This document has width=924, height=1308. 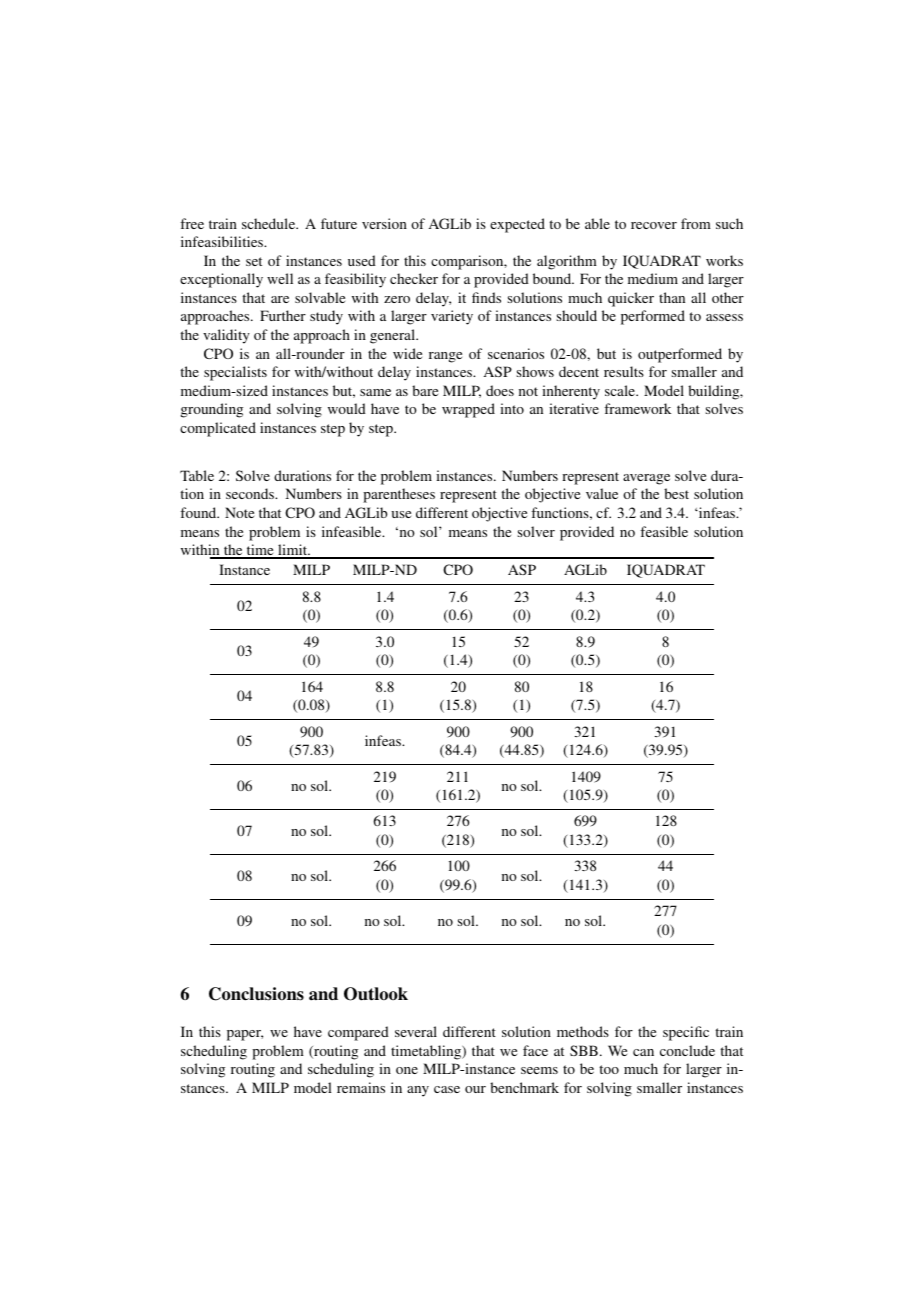 I want to click on case, so click(x=447, y=1089).
